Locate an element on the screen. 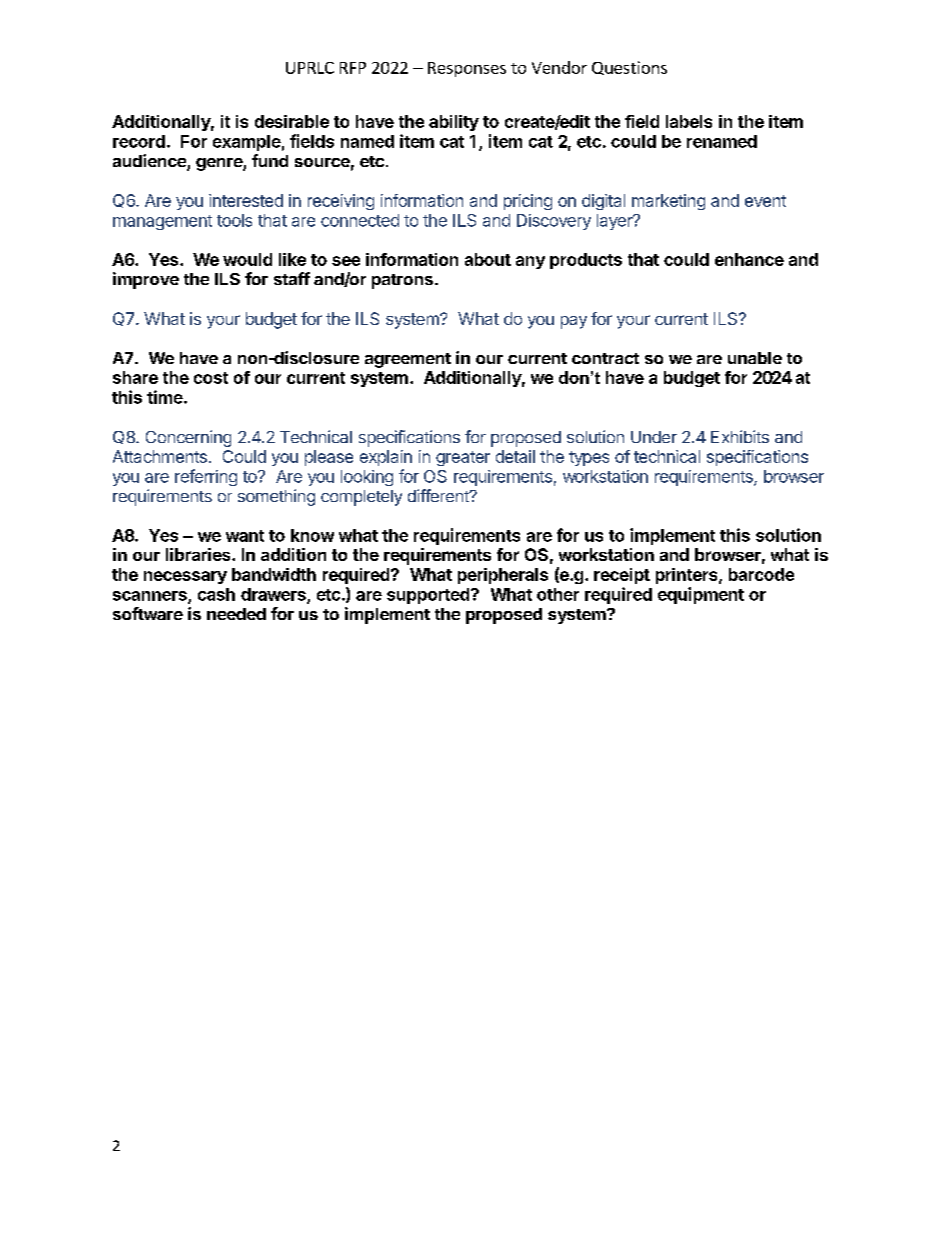  Under is located at coordinates (654, 437).
